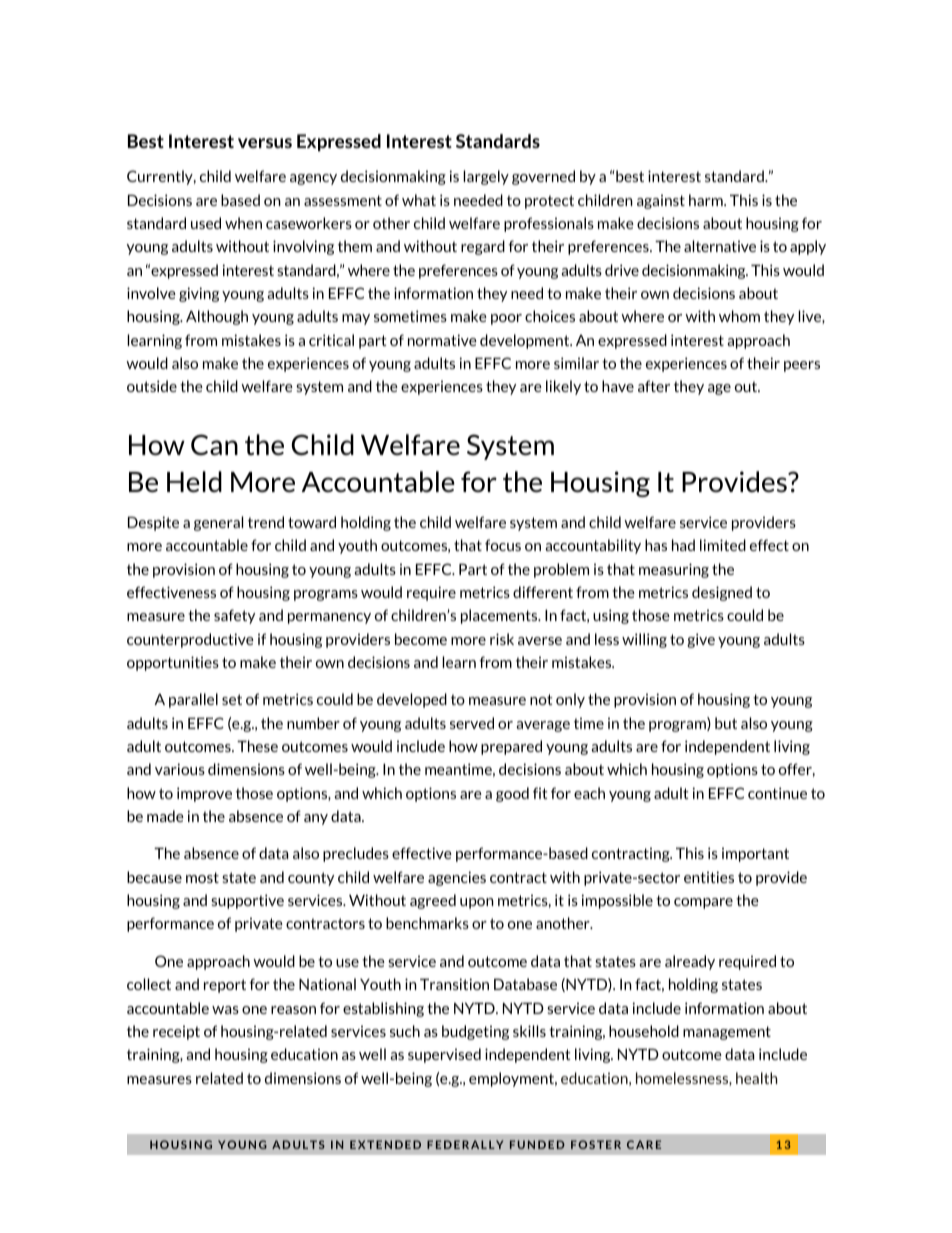 The height and width of the page is (1233, 952). Describe the element at coordinates (265, 143) in the page. I see `versus` at that location.
